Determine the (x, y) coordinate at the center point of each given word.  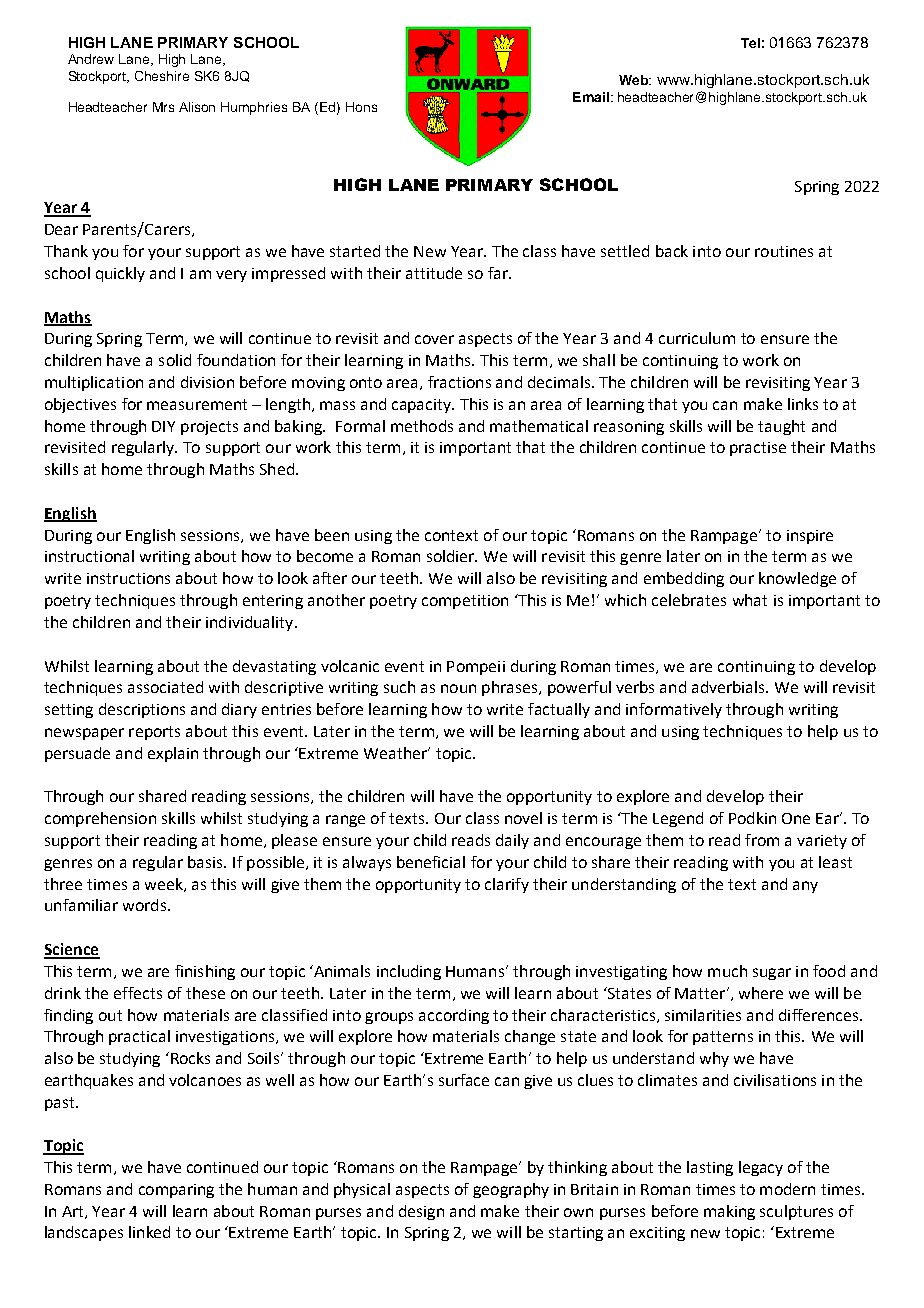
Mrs (163, 107)
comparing (176, 1191)
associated (165, 687)
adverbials (729, 687)
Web (634, 80)
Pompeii (476, 668)
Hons (361, 107)
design (421, 1212)
